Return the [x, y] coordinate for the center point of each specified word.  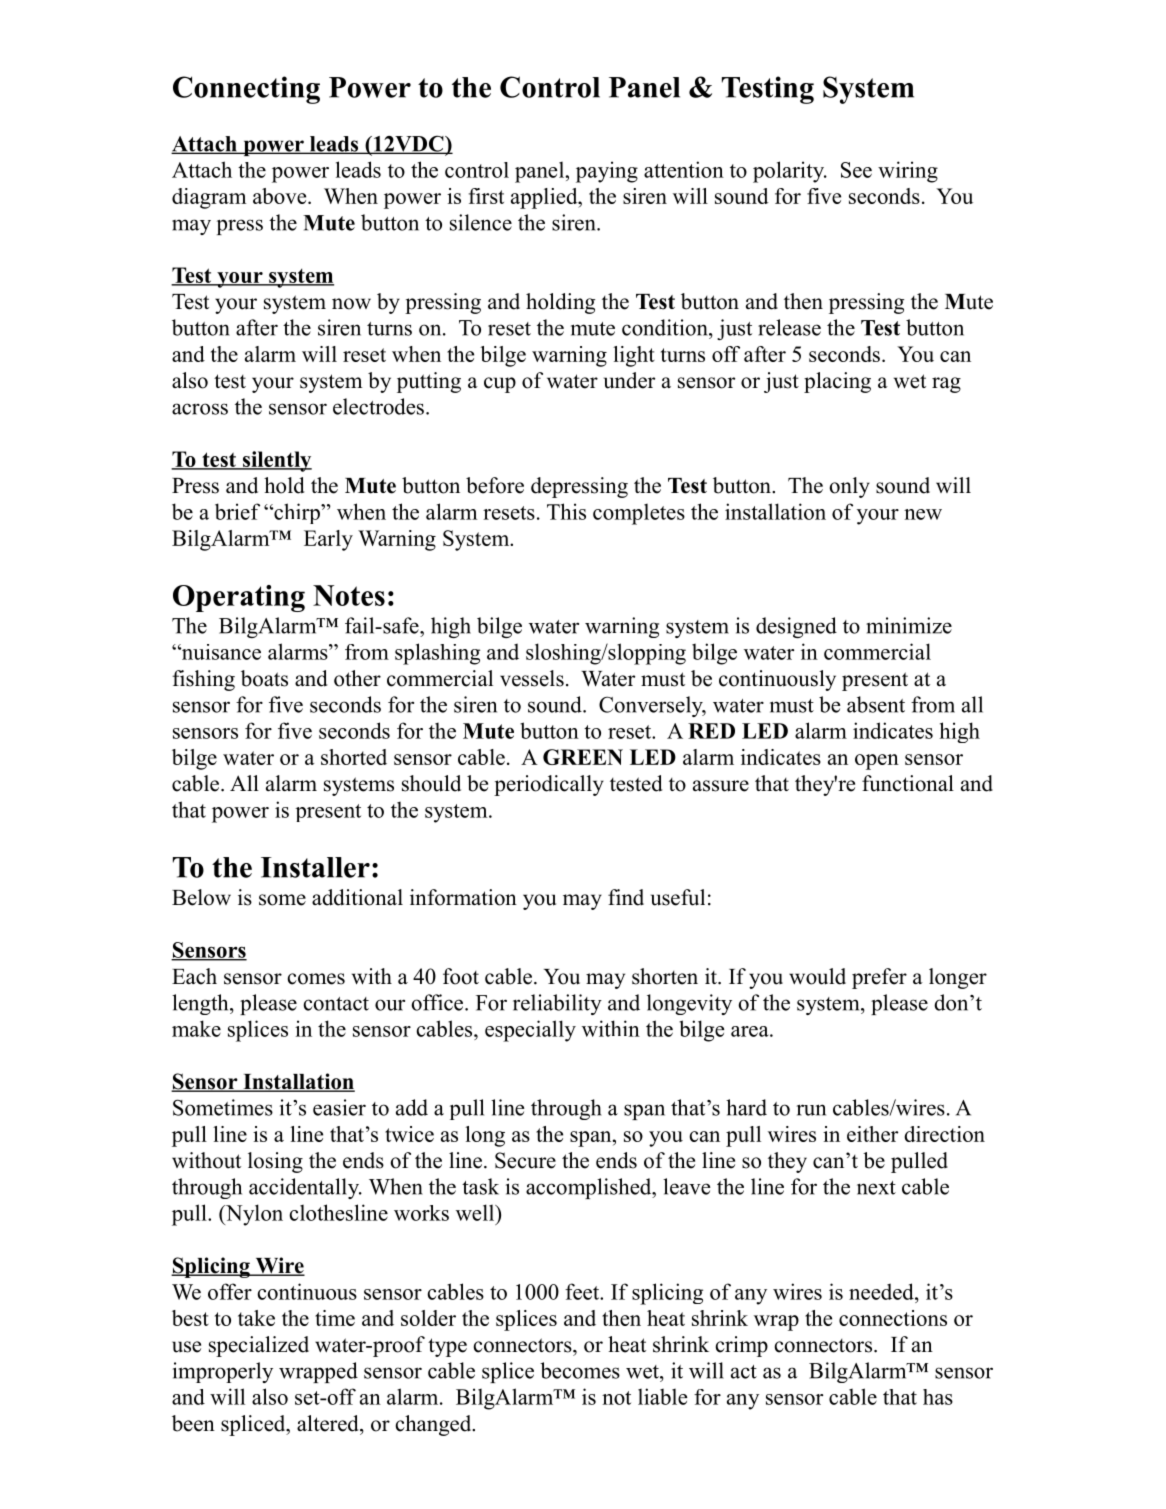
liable [663, 1396]
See [856, 170]
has [938, 1397]
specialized [259, 1346]
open [877, 762]
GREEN [583, 757]
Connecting [246, 90]
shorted [354, 757]
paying [607, 172]
